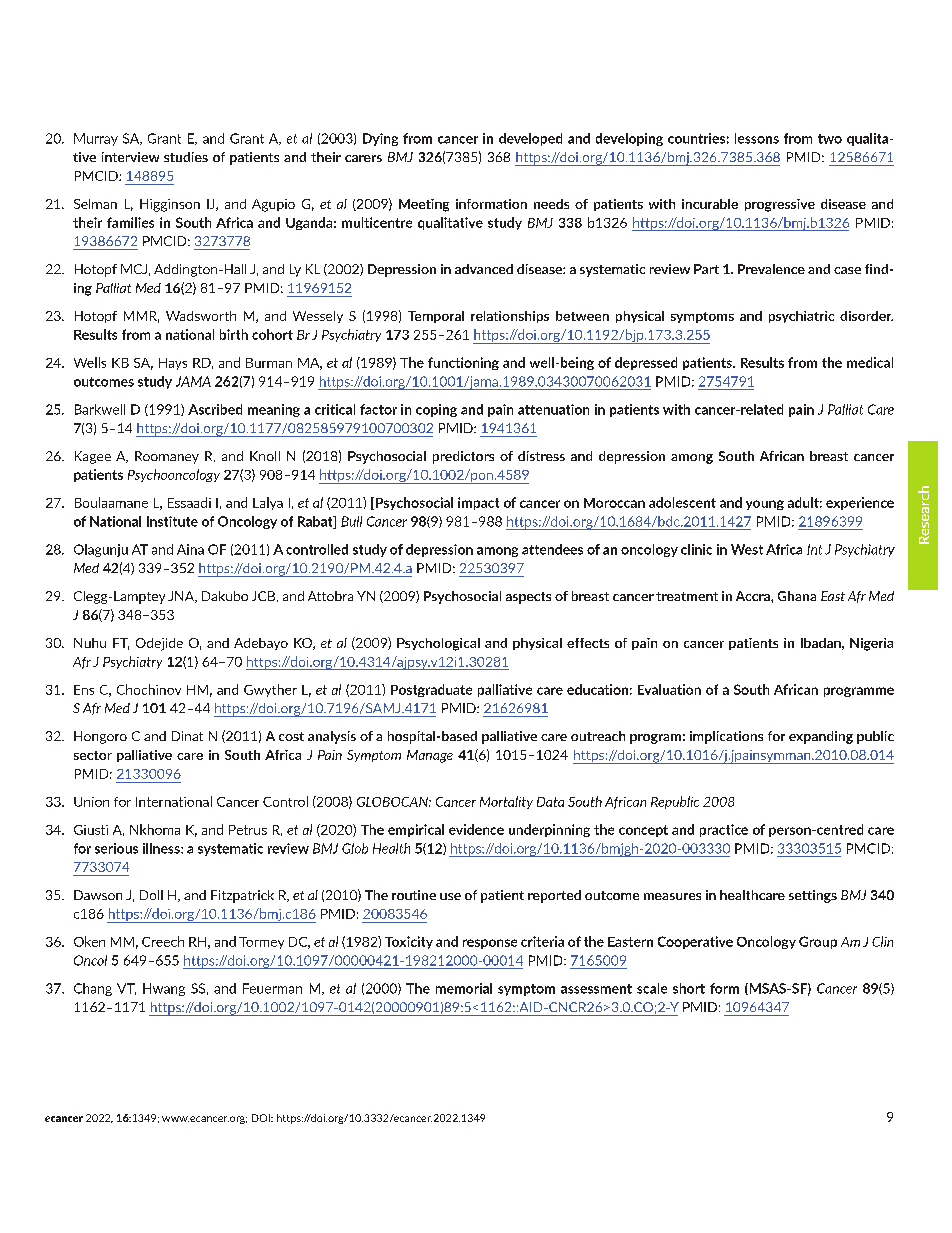  Describe the element at coordinates (490, 944) in the screenshot. I see `response` at that location.
